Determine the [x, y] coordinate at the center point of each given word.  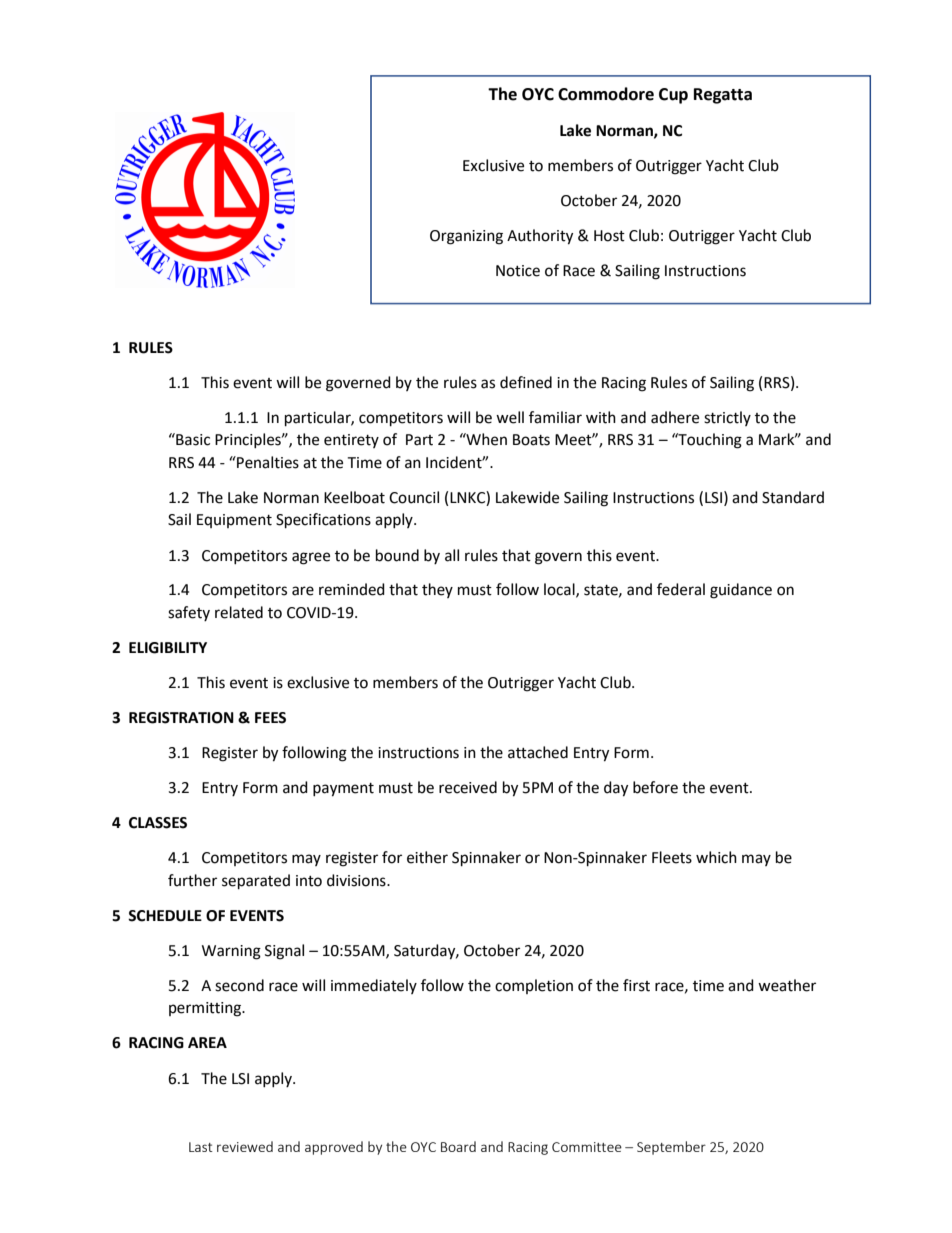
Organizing [466, 237]
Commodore [606, 94]
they [437, 590]
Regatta [723, 96]
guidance [741, 591]
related [239, 612]
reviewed [245, 1146]
